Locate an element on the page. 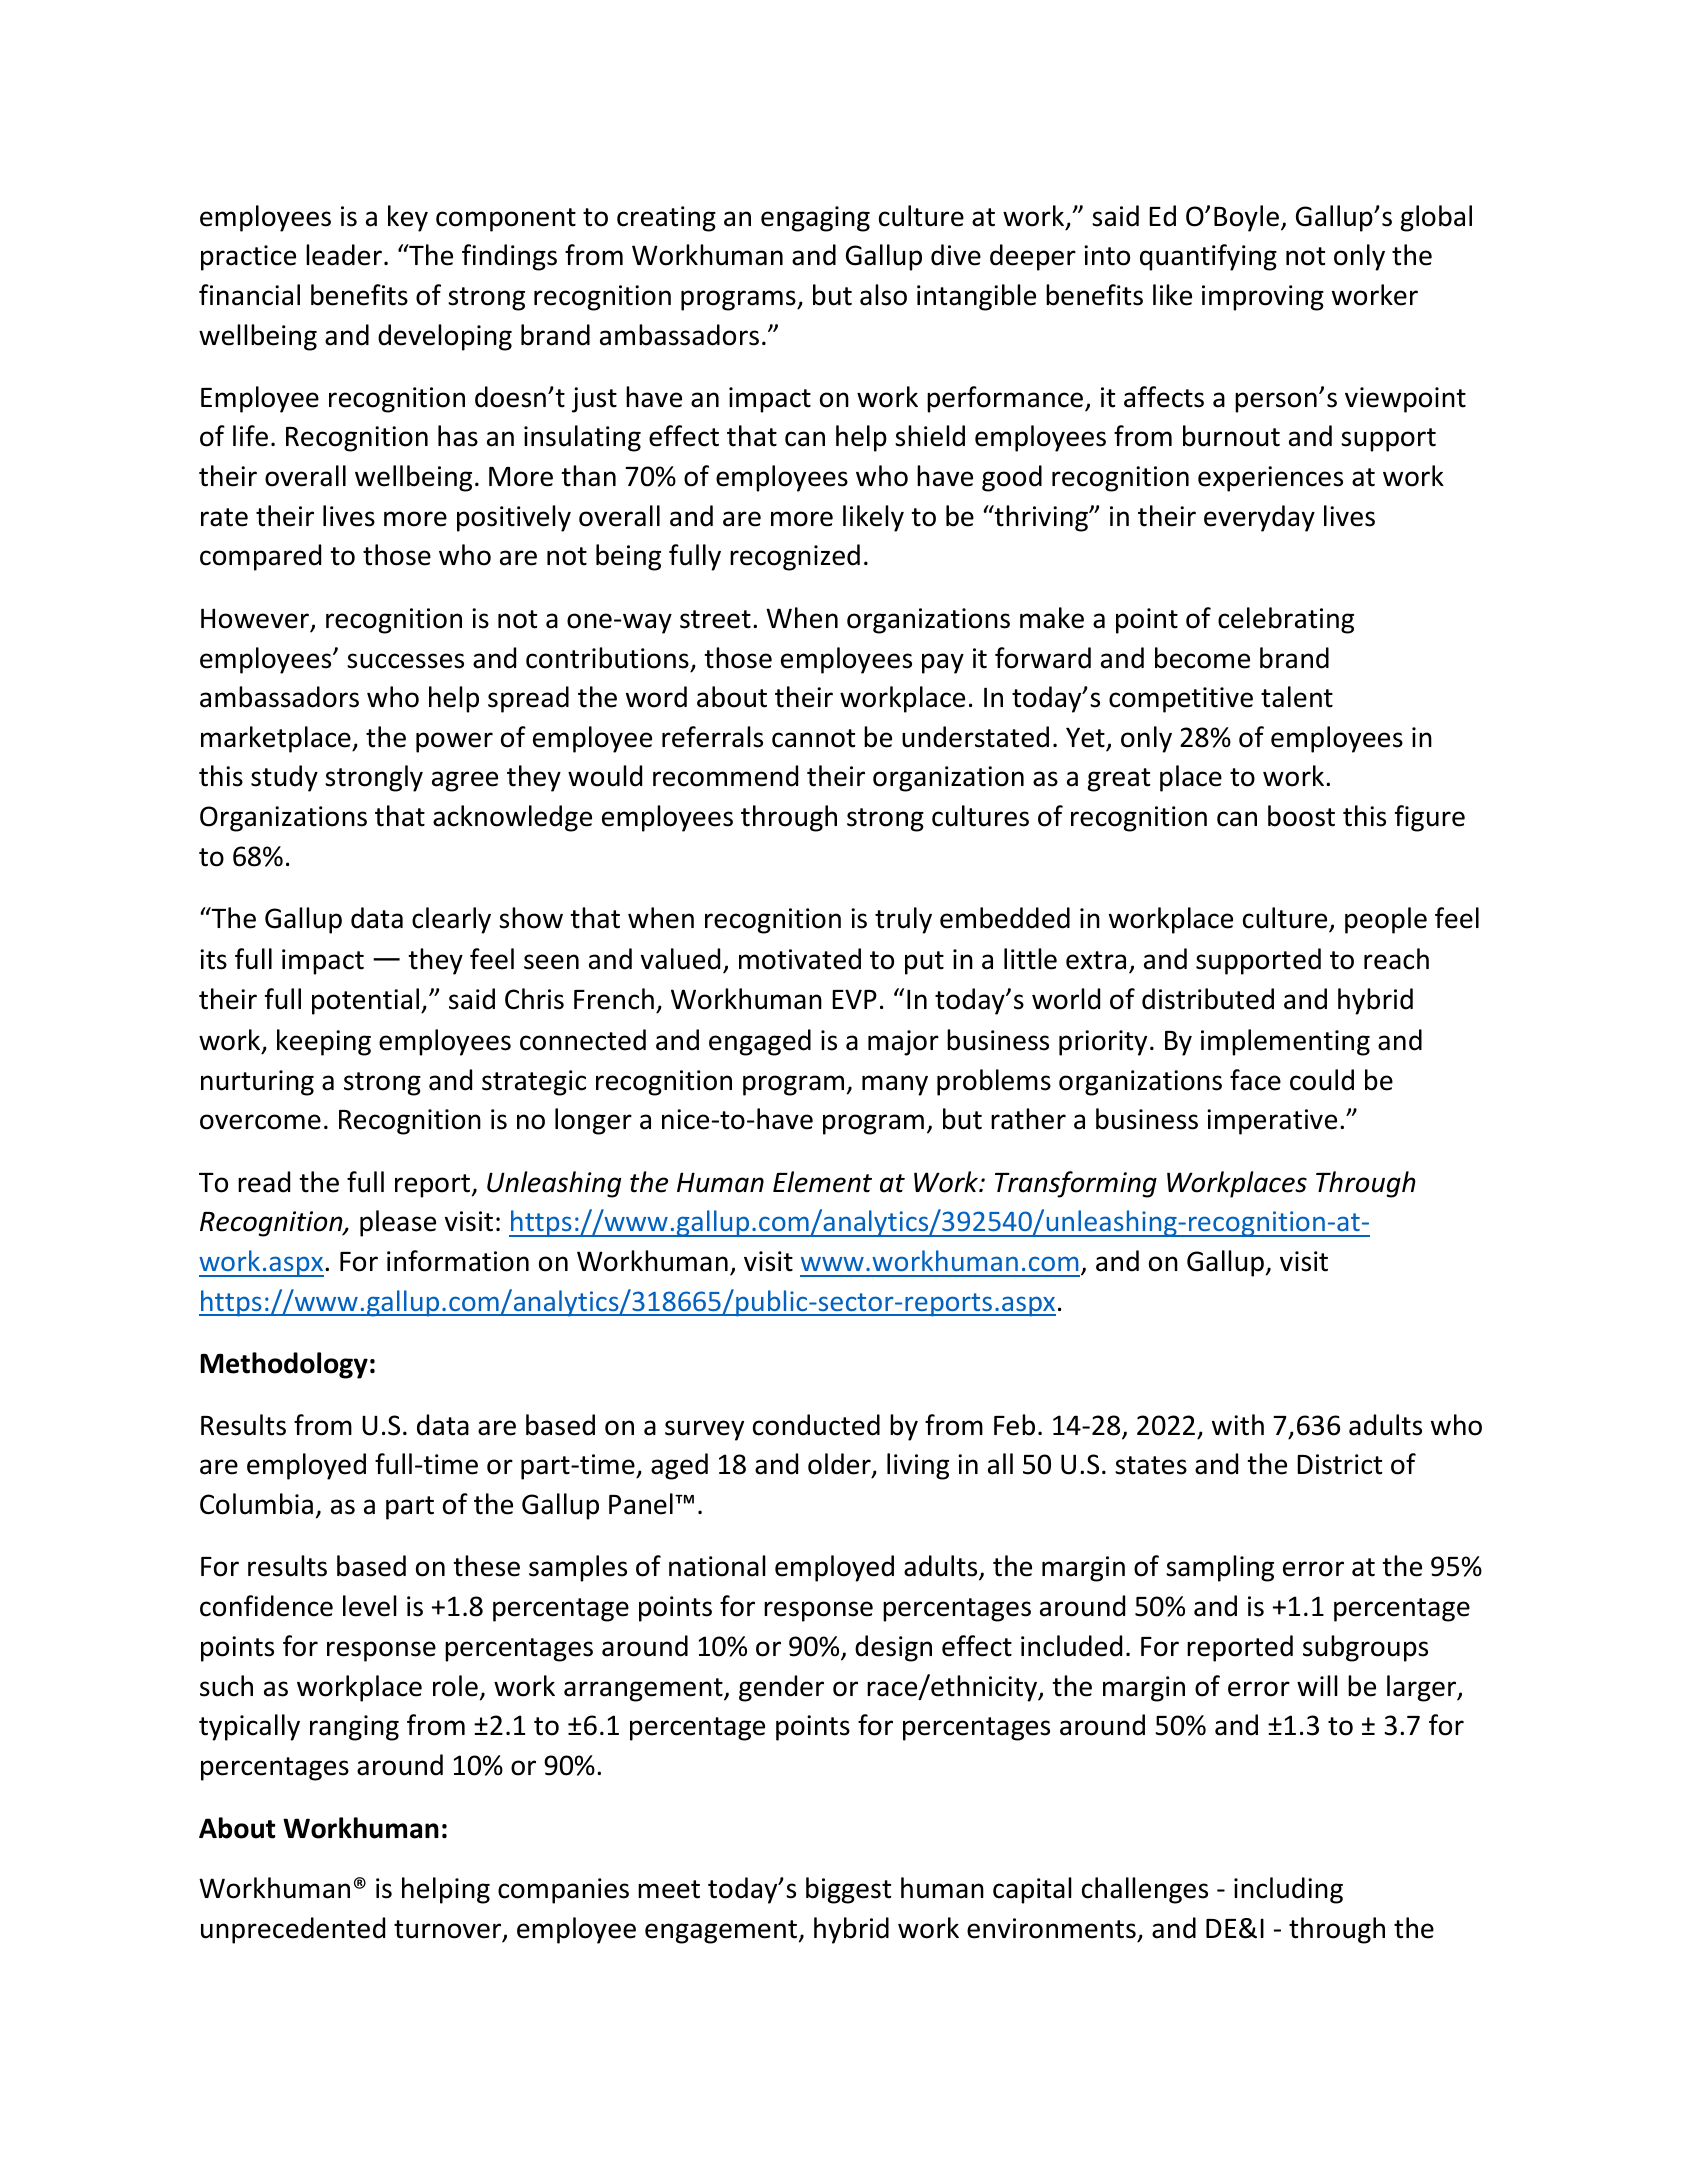 The image size is (1681, 2175). biggest is located at coordinates (848, 1890).
